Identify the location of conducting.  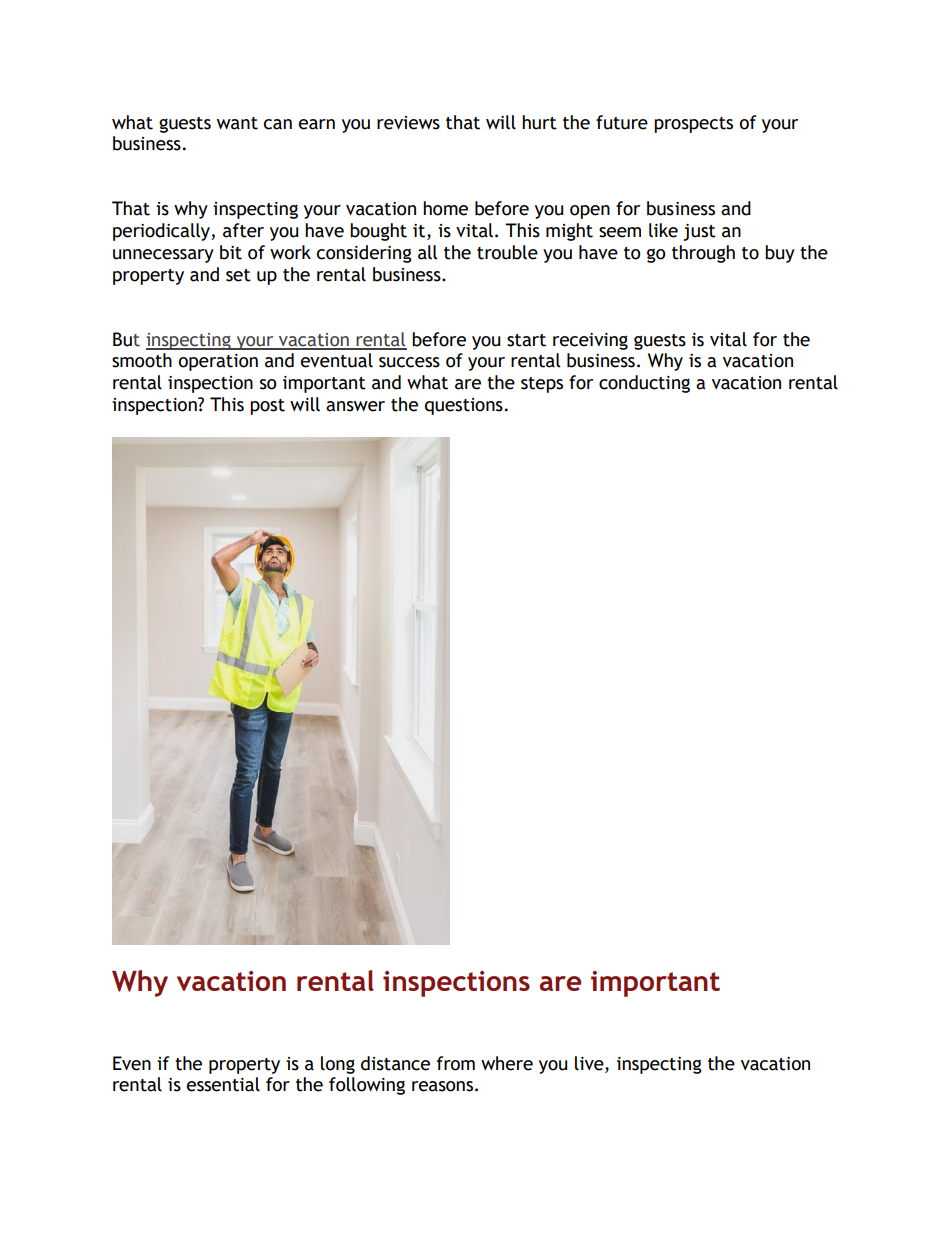
(644, 384).
